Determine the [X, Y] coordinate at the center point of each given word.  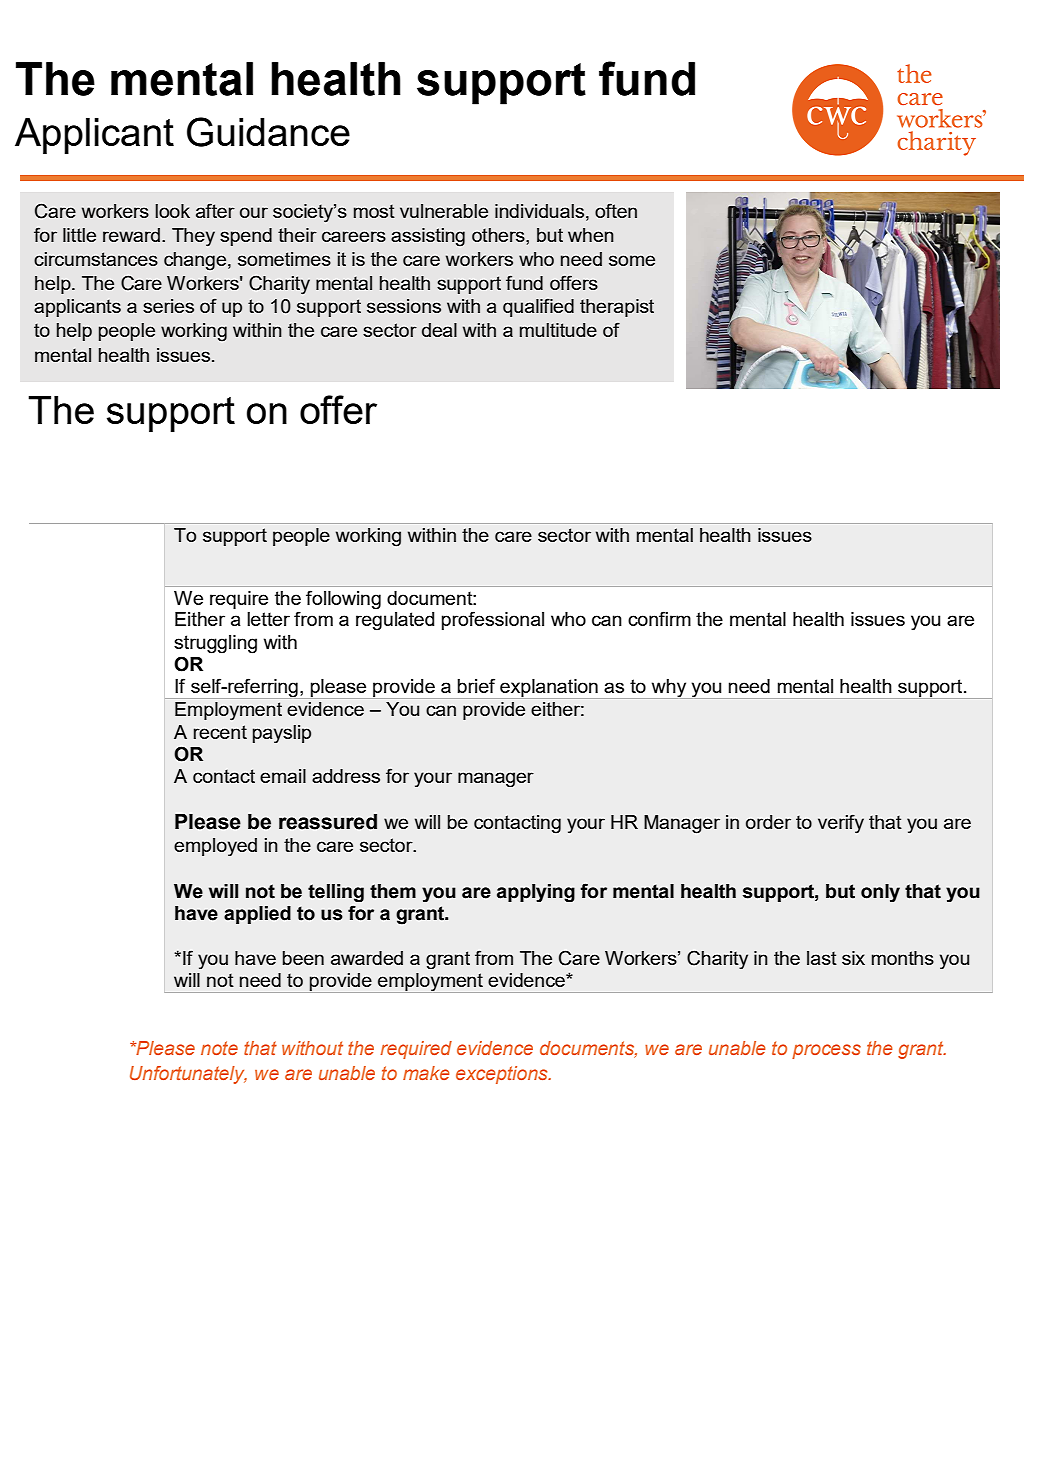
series [168, 306]
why [669, 688]
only [880, 893]
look [172, 211]
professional [493, 620]
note [219, 1048]
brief [476, 685]
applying [536, 893]
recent [220, 732]
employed [215, 847]
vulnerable [444, 211]
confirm [659, 618]
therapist [617, 308]
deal [439, 330]
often [616, 210]
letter [268, 619]
